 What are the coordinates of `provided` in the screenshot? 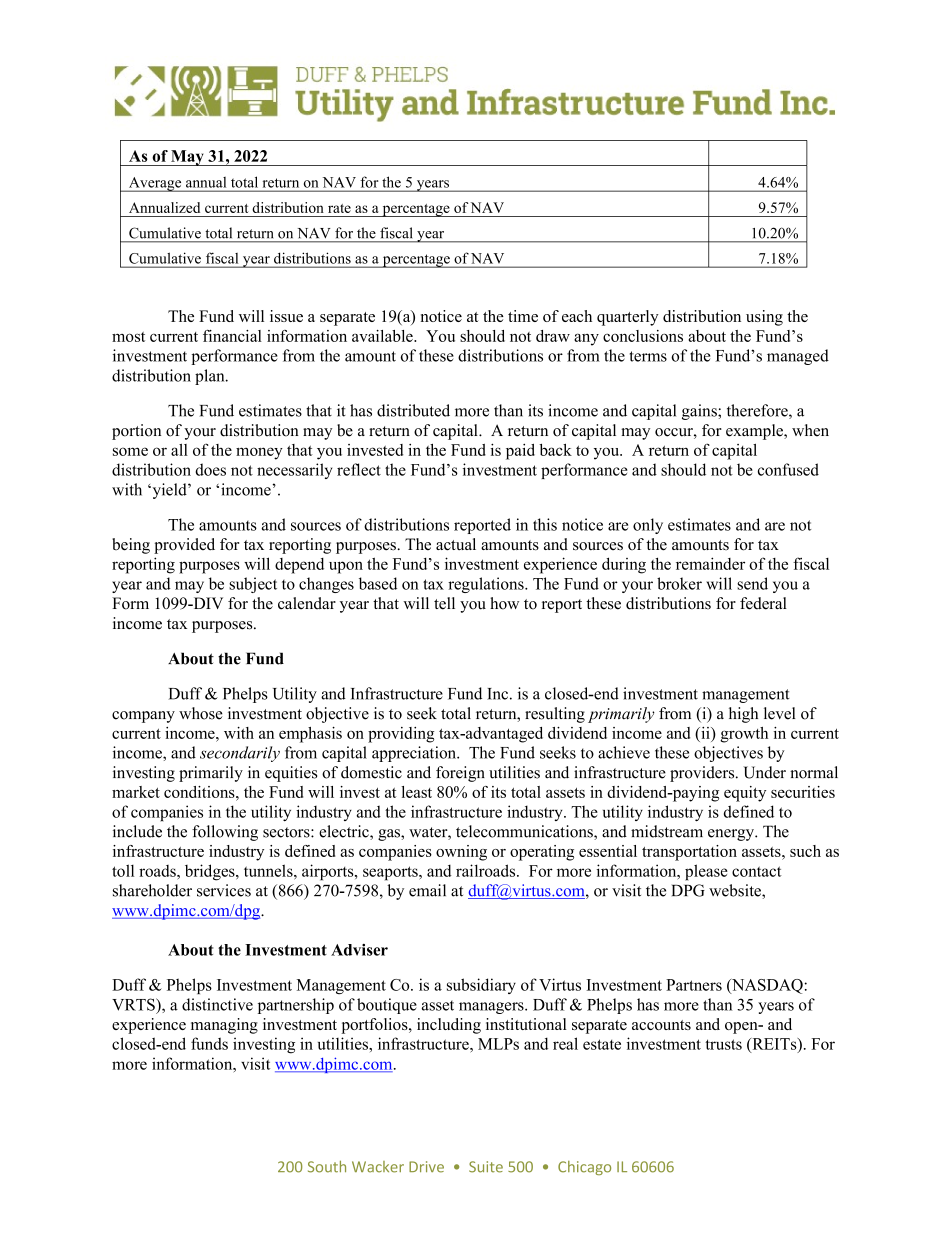 It's located at (184, 546).
